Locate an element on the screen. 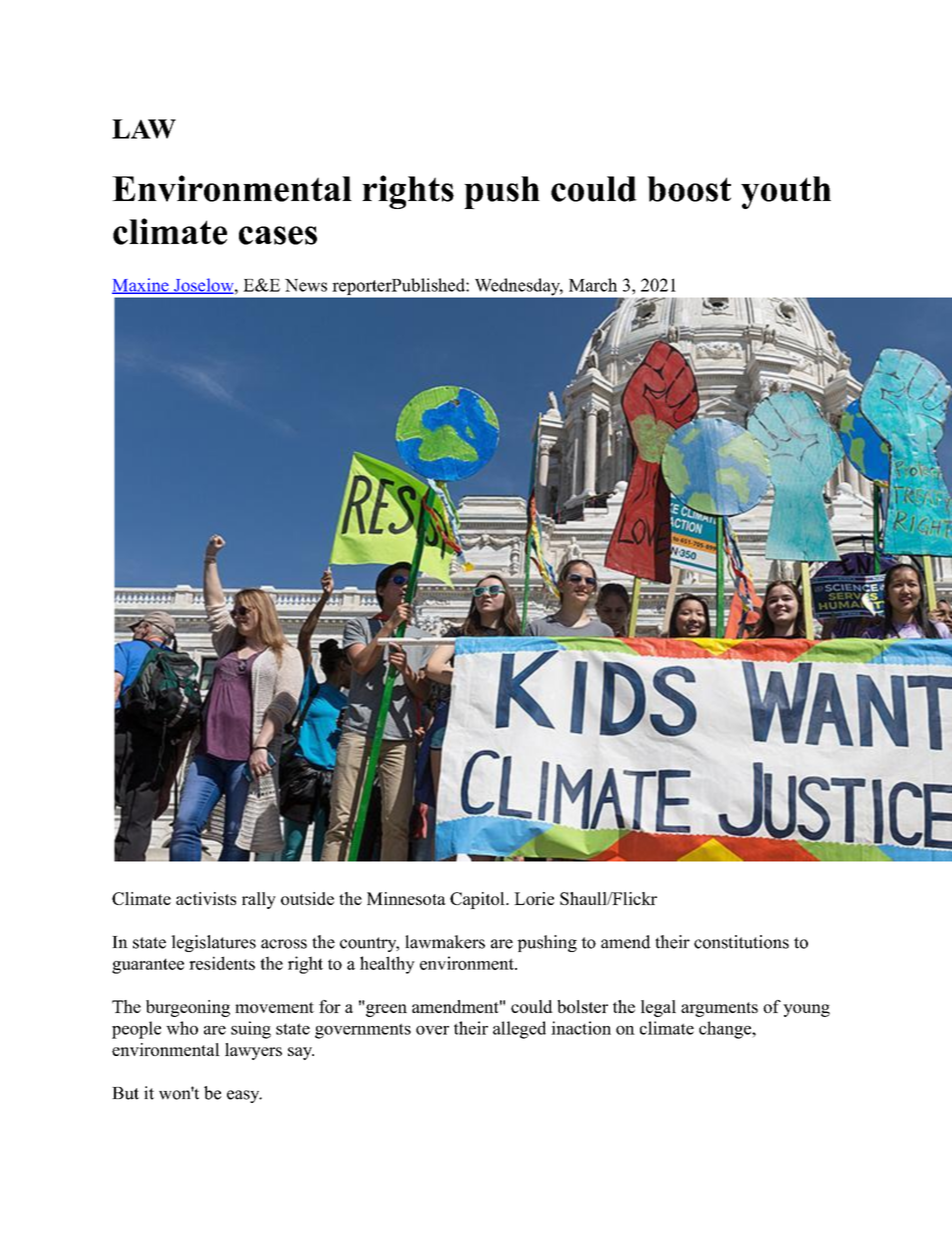  boost is located at coordinates (689, 189).
